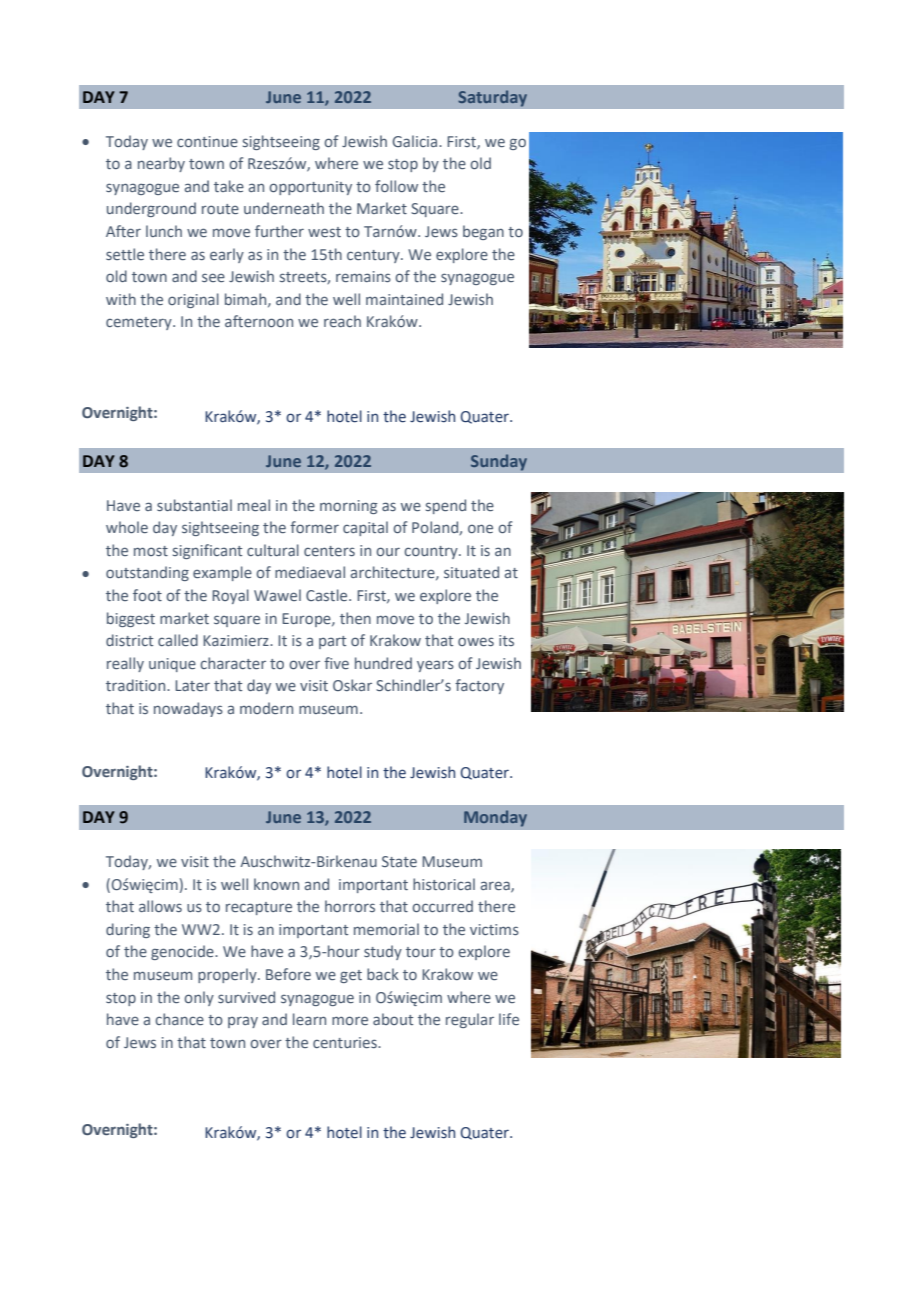  I want to click on chance, so click(179, 1019).
